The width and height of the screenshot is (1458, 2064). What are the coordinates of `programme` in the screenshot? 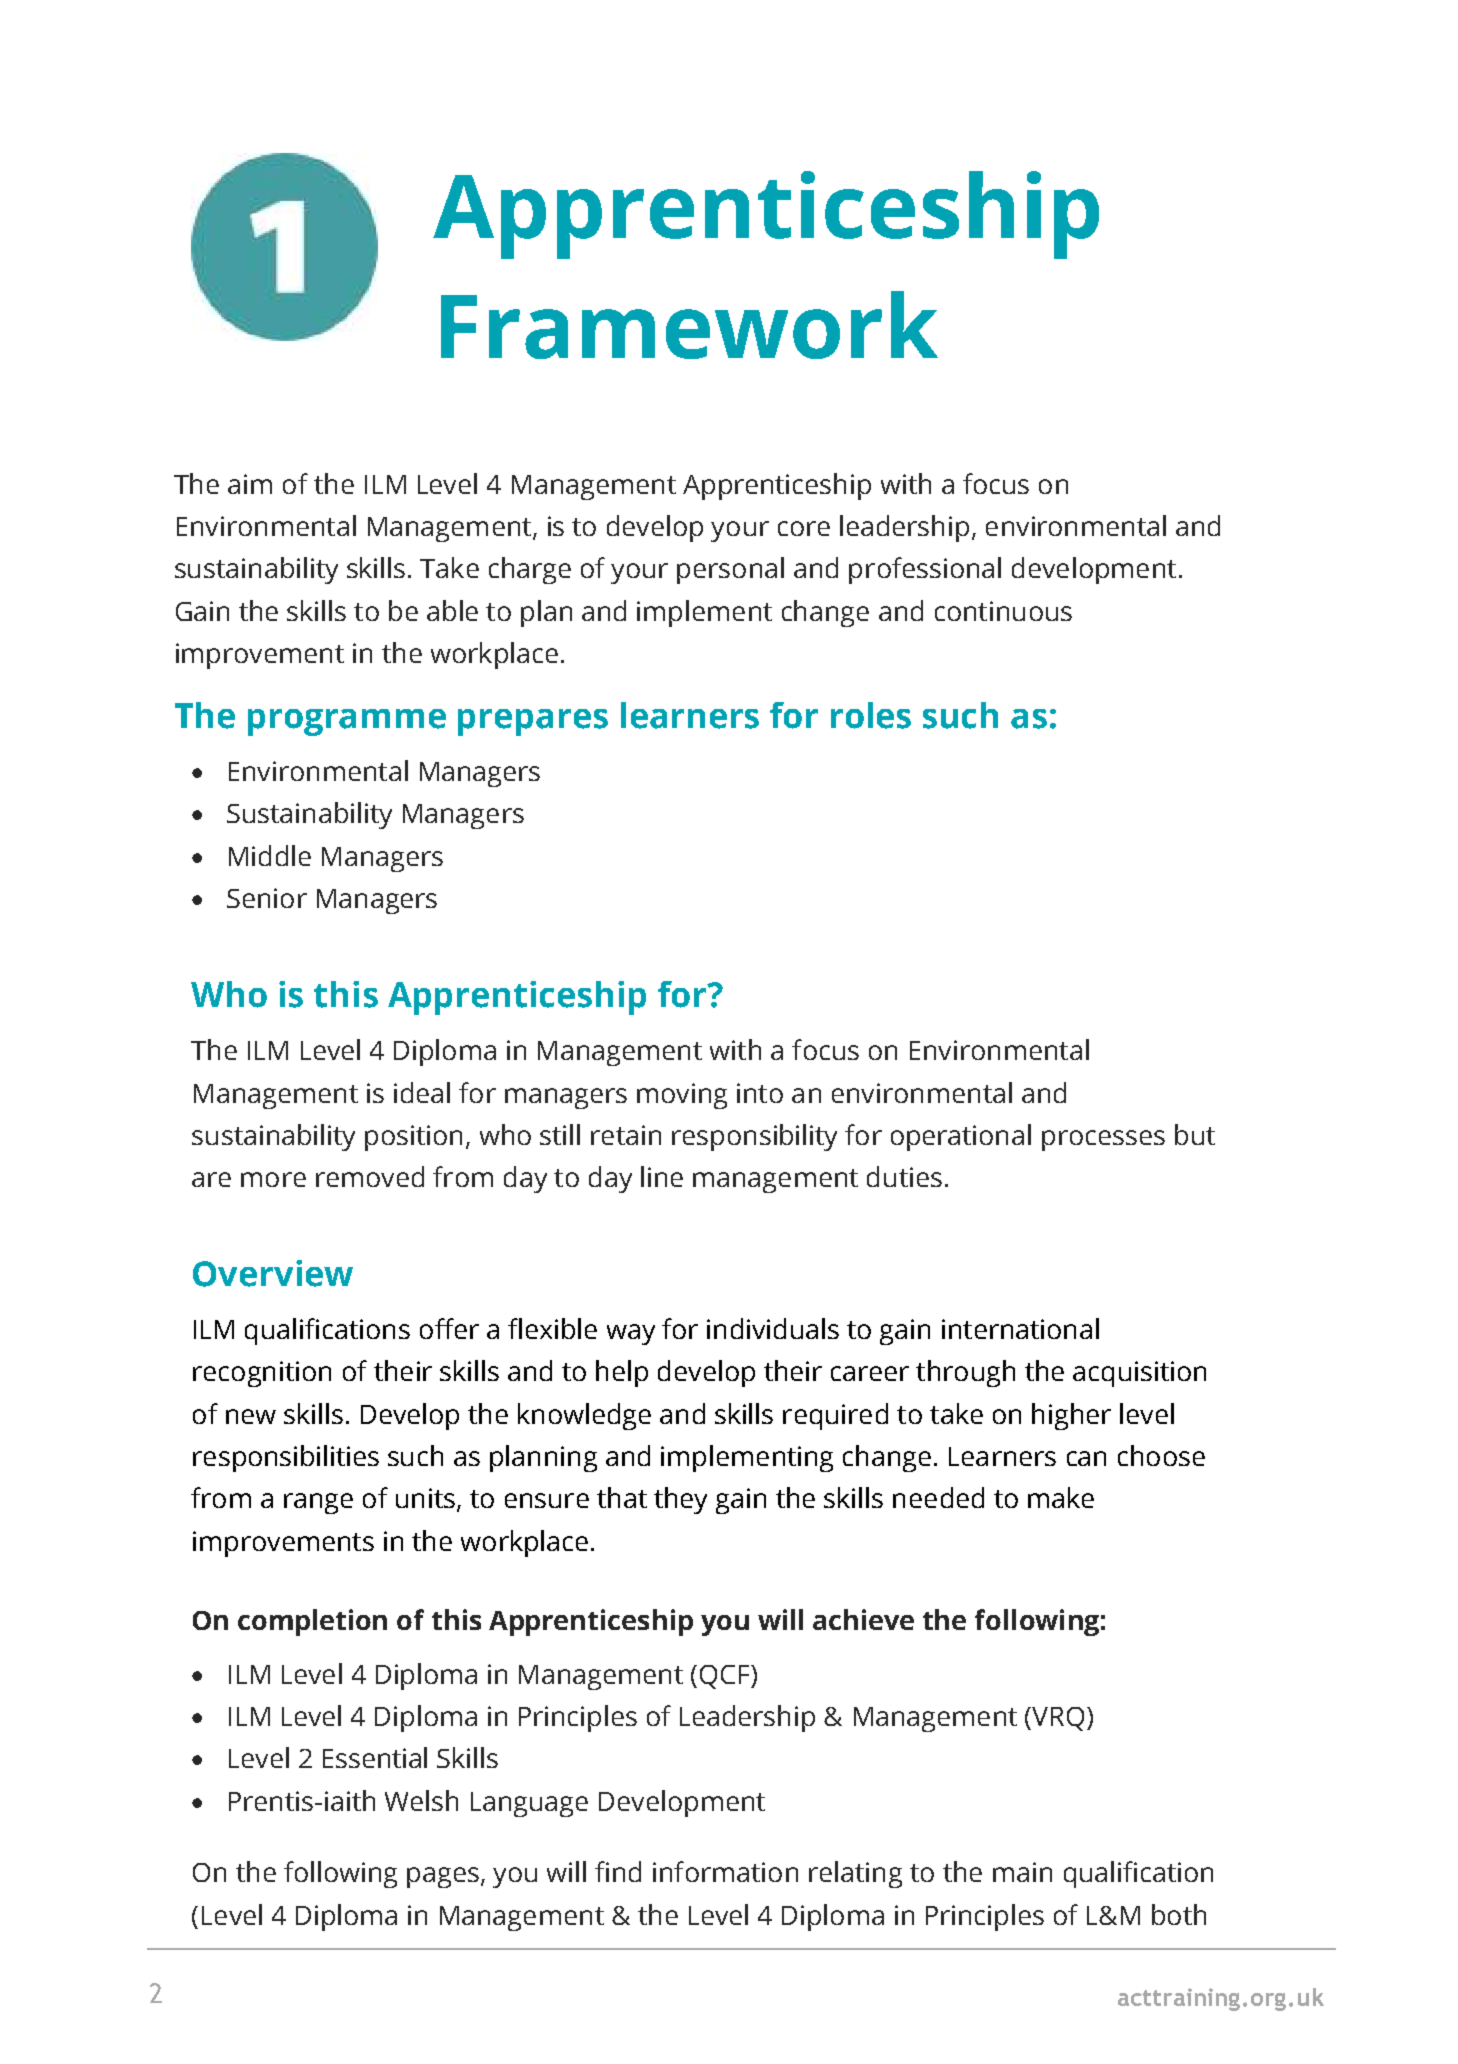 It's located at (347, 722).
